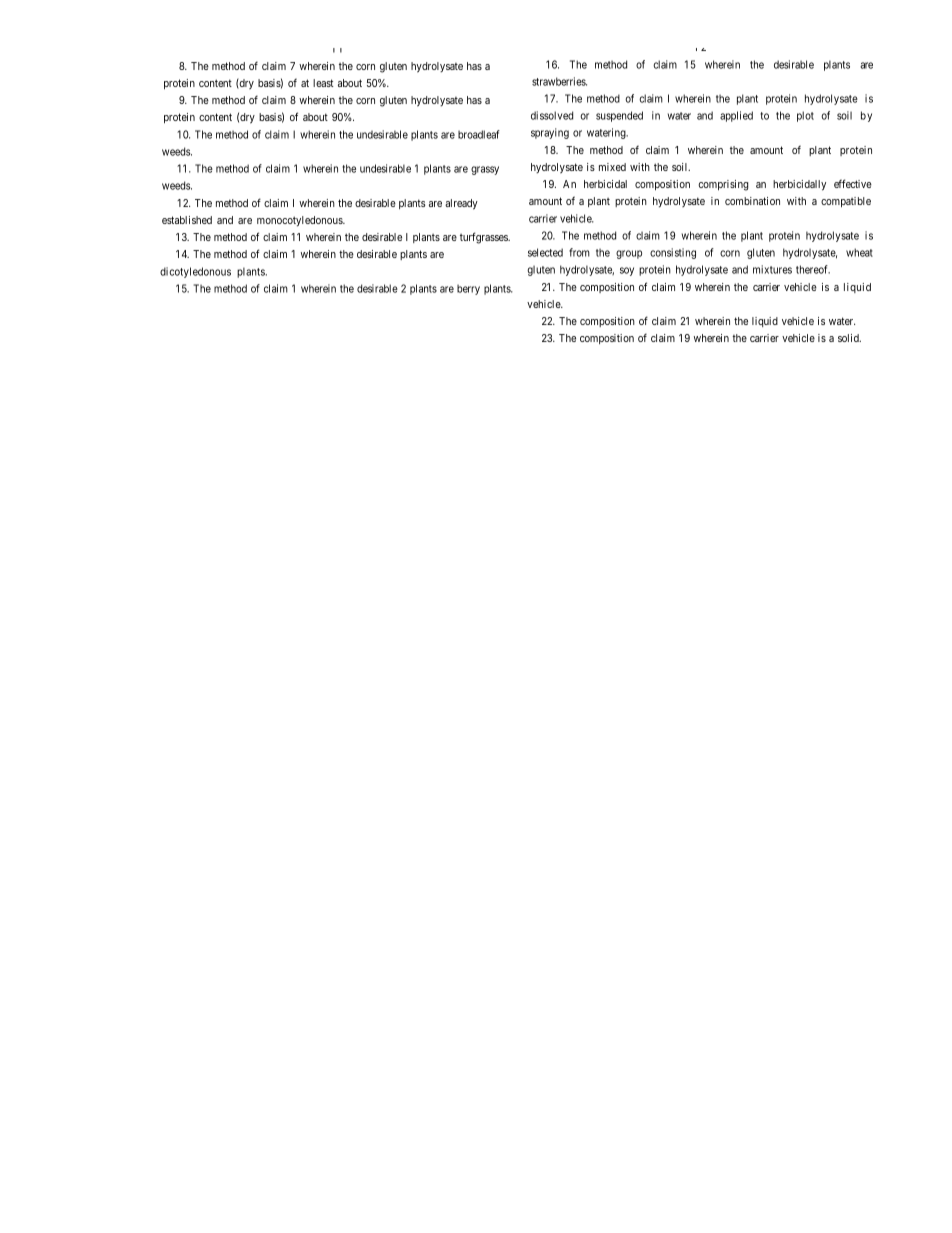 The image size is (952, 1233). I want to click on dicotyledonous, so click(195, 272).
